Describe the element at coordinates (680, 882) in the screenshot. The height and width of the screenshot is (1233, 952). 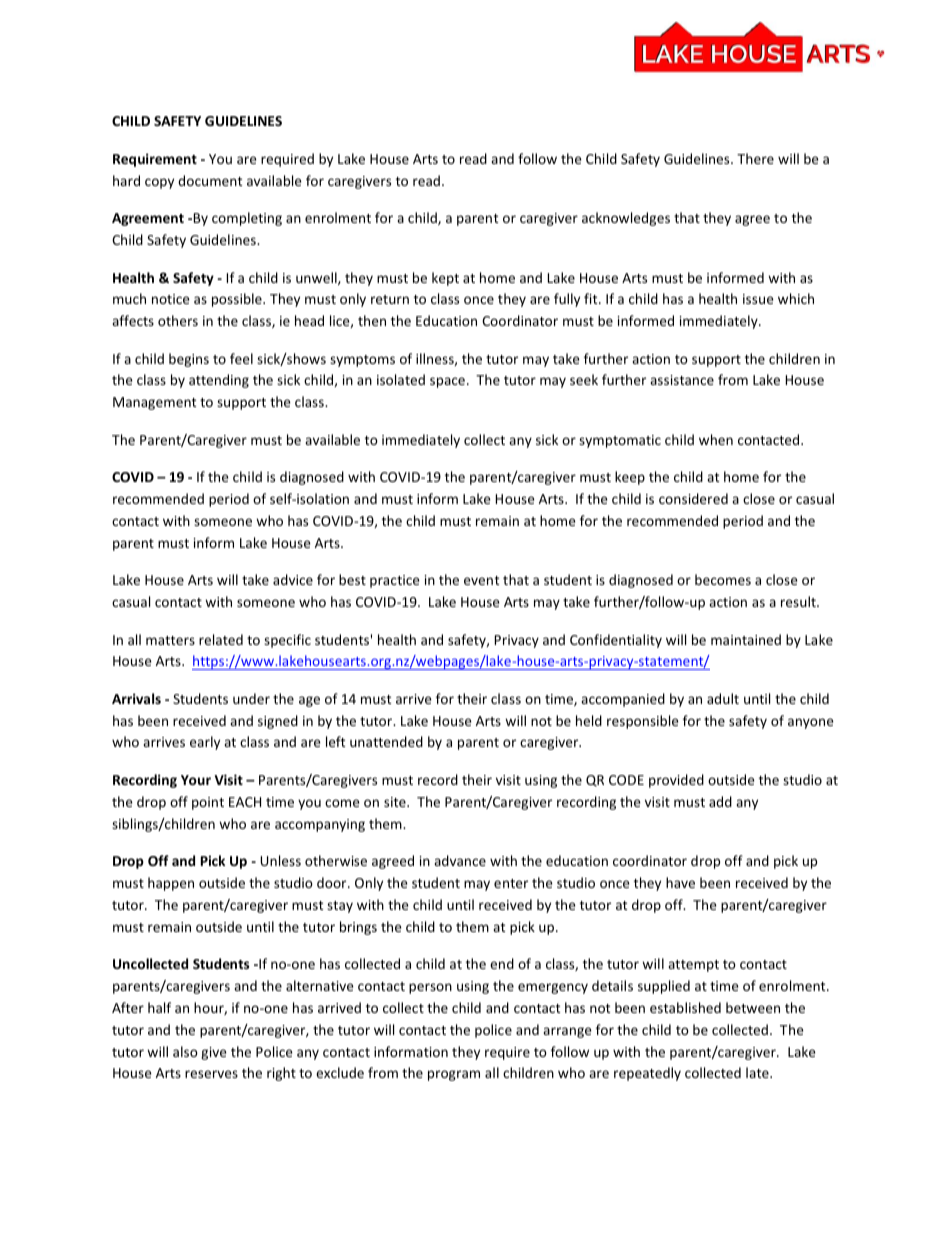
I see `have` at that location.
